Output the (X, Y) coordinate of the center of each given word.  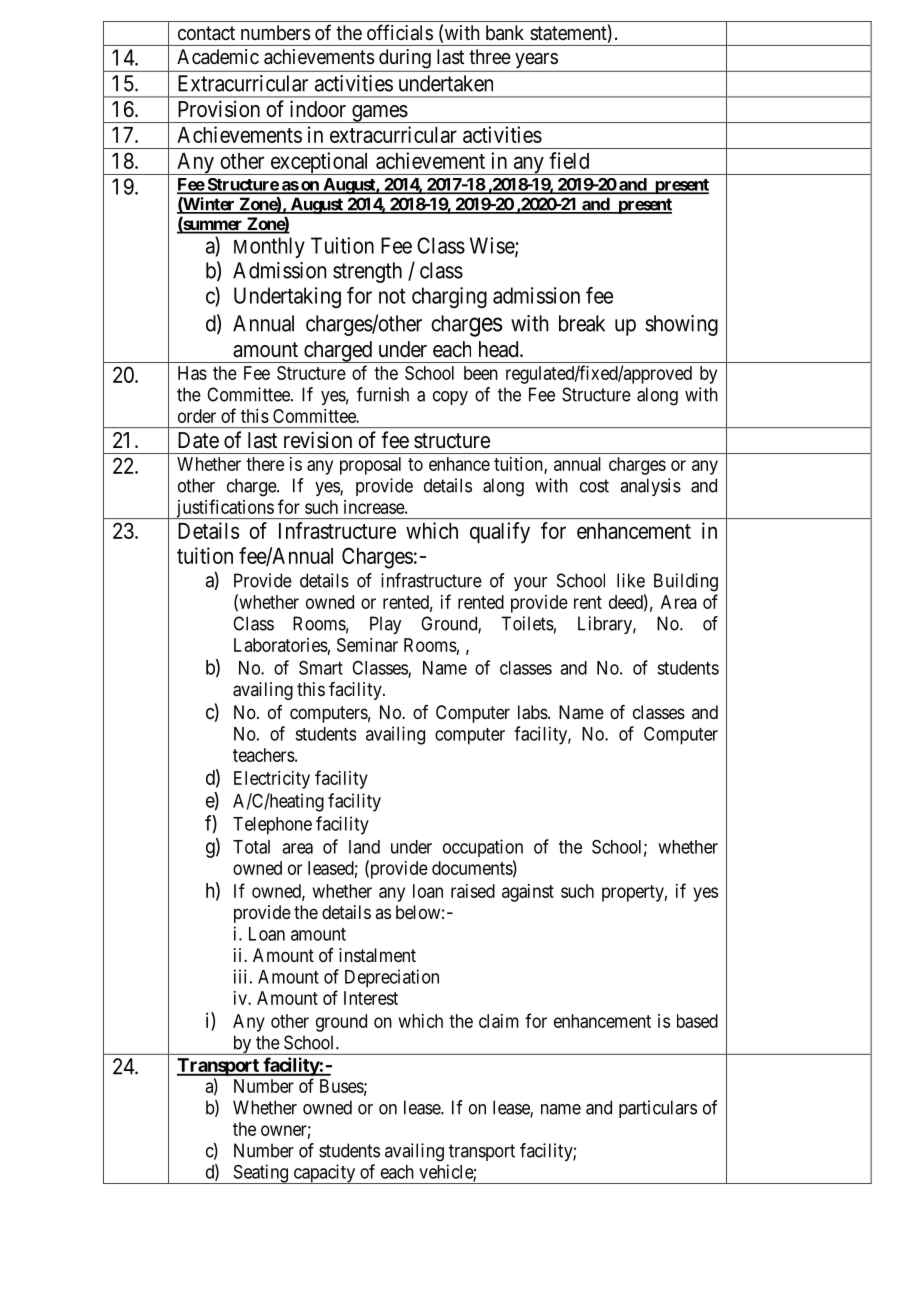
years (536, 60)
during (405, 59)
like (631, 580)
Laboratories (281, 645)
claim (499, 1021)
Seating (261, 1174)
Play (385, 625)
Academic (218, 57)
